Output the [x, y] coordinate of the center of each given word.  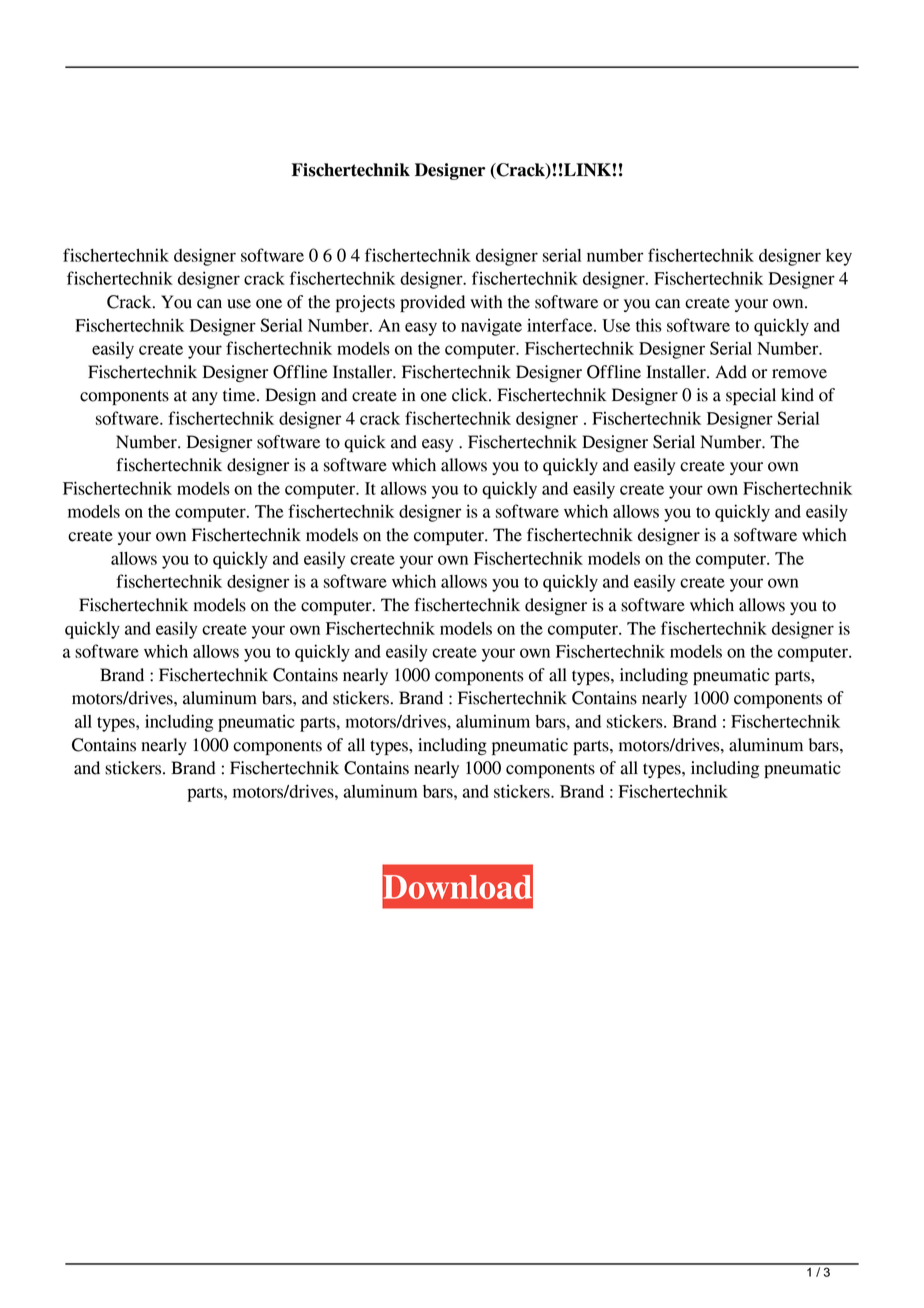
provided [432, 303]
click [471, 395]
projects [365, 303]
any [205, 398]
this [649, 325]
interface [561, 325]
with [486, 302]
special [751, 396]
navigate [491, 327]
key [839, 257]
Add [731, 372]
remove [799, 374]
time [240, 395]
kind [797, 395]
